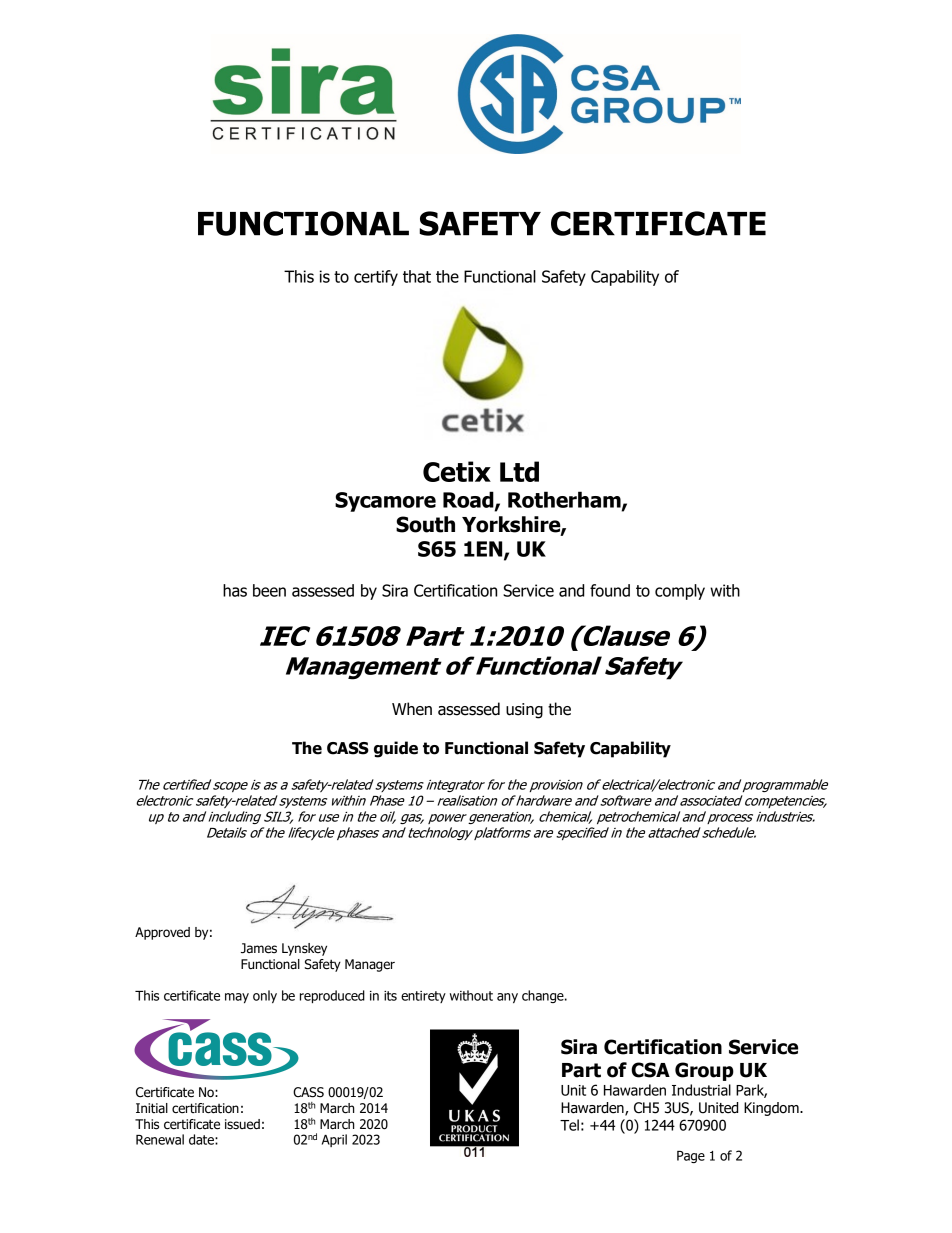 The width and height of the image is (952, 1233). What do you see at coordinates (425, 524) in the image?
I see `South` at bounding box center [425, 524].
